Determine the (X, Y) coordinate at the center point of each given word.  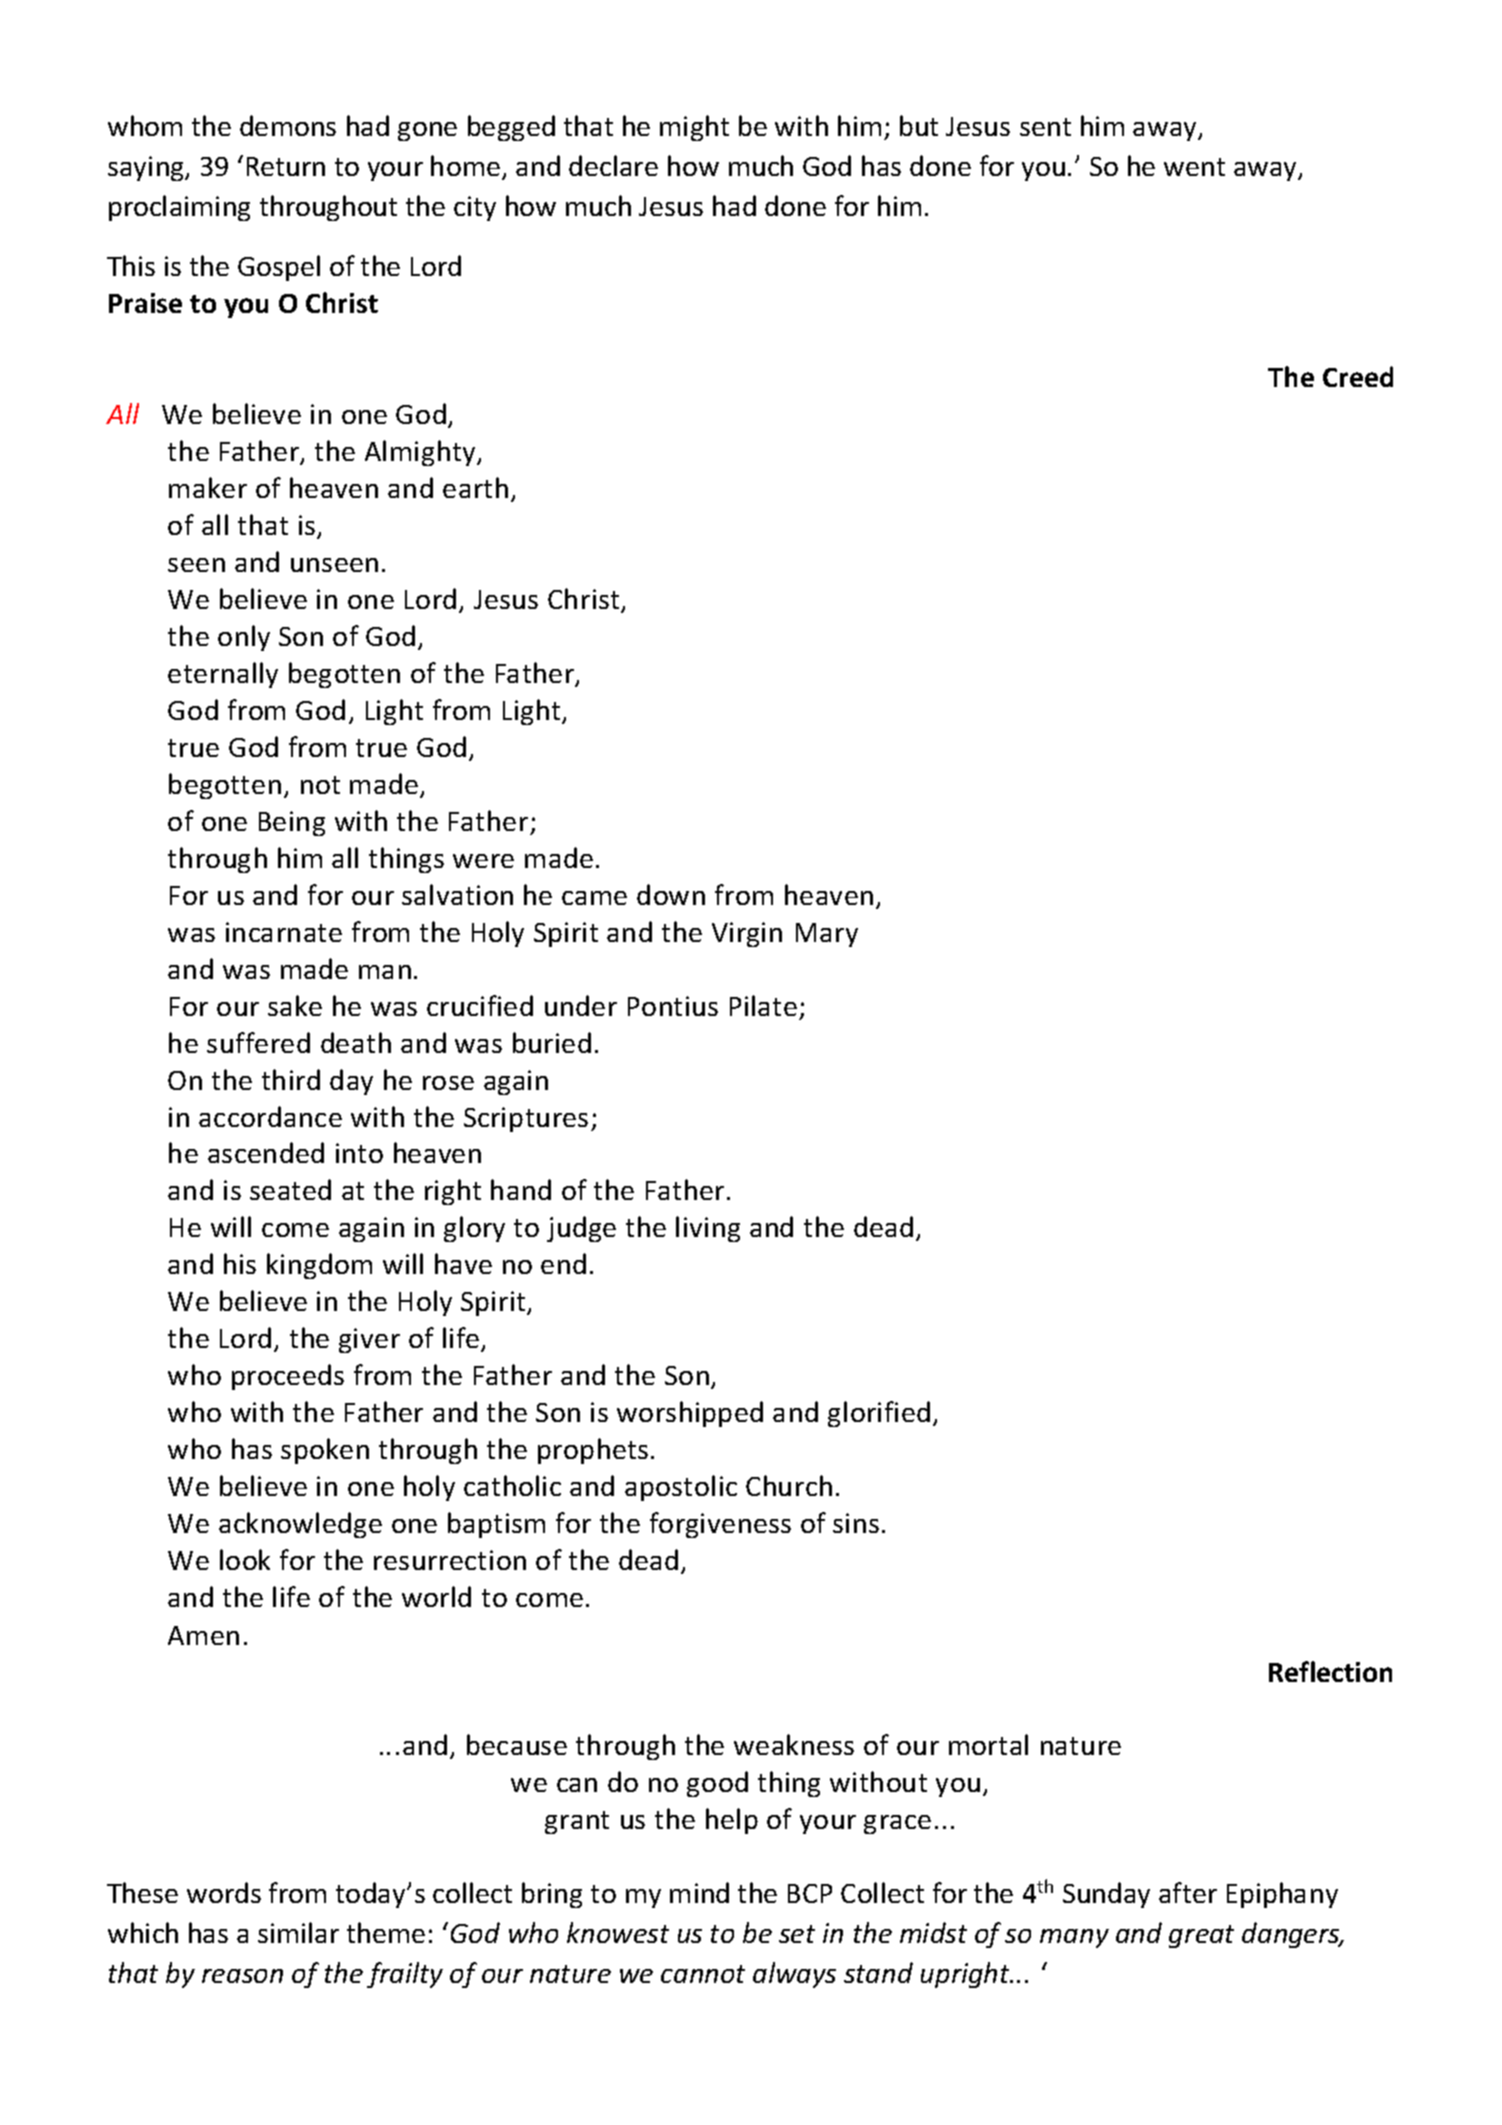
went (1194, 167)
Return (286, 166)
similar (298, 1932)
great (1201, 1936)
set (797, 1934)
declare (613, 165)
